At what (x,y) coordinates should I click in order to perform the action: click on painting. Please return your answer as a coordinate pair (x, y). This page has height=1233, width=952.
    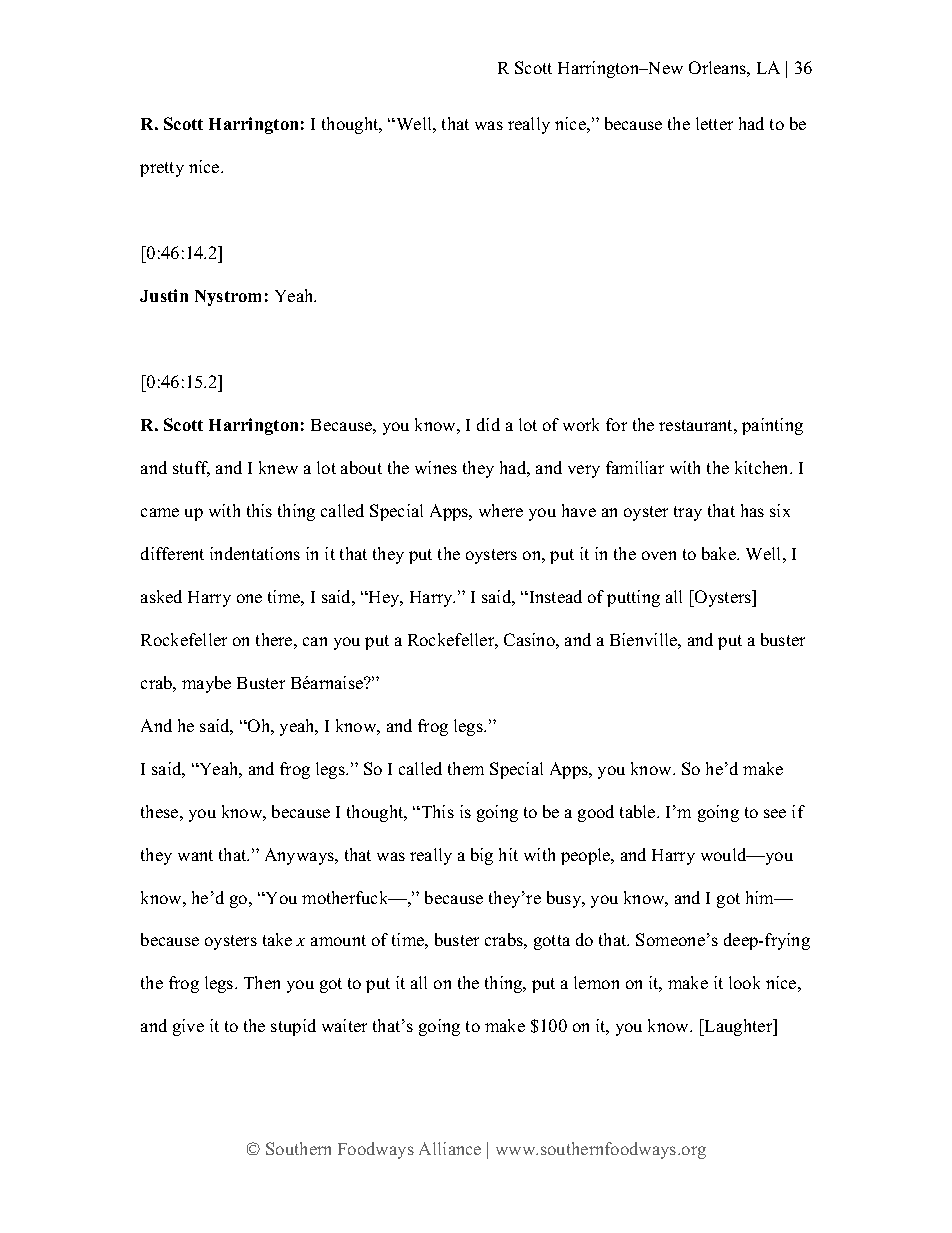
    Looking at the image, I should click on (772, 426).
